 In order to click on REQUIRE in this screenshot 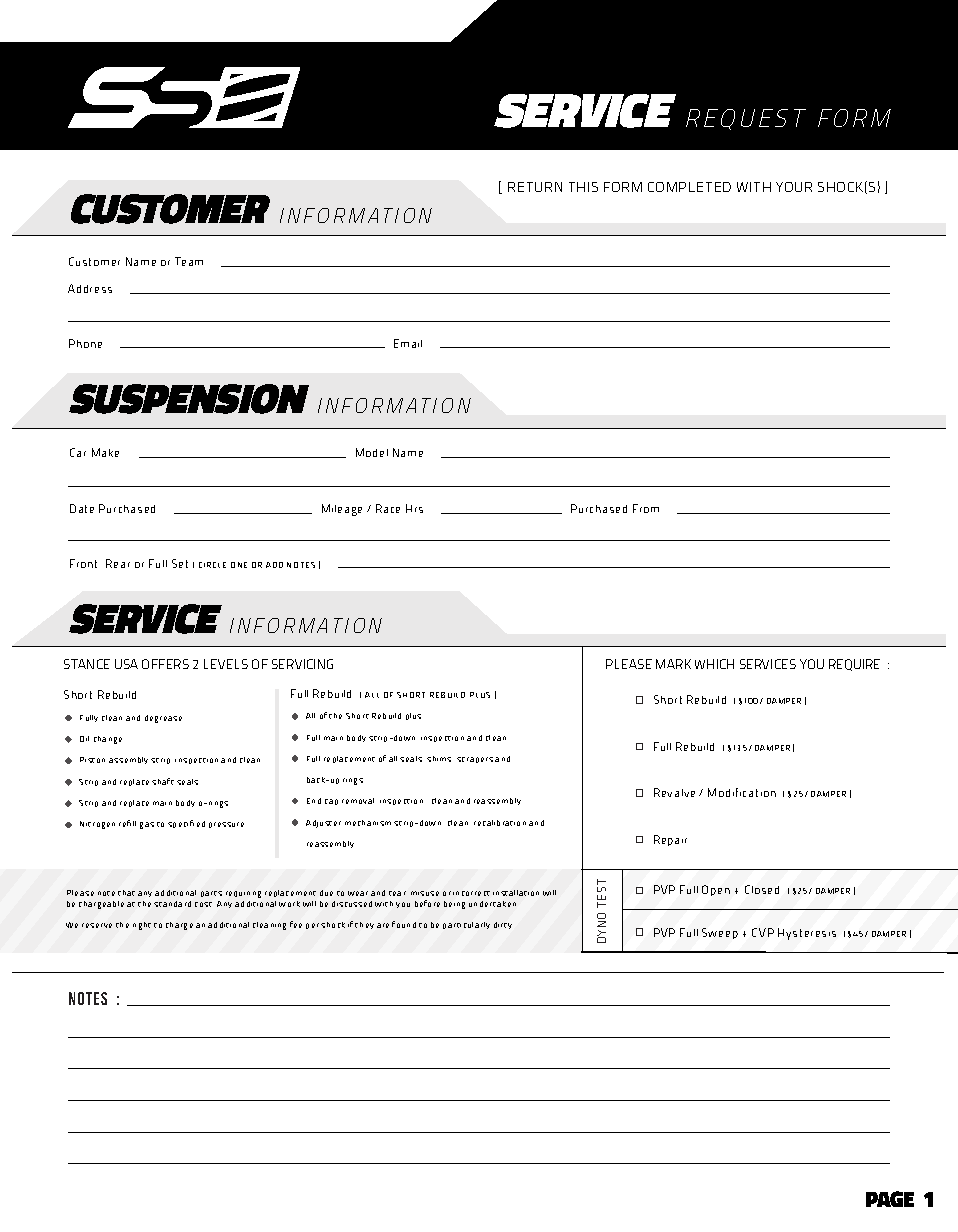, I will do `click(854, 665)`.
